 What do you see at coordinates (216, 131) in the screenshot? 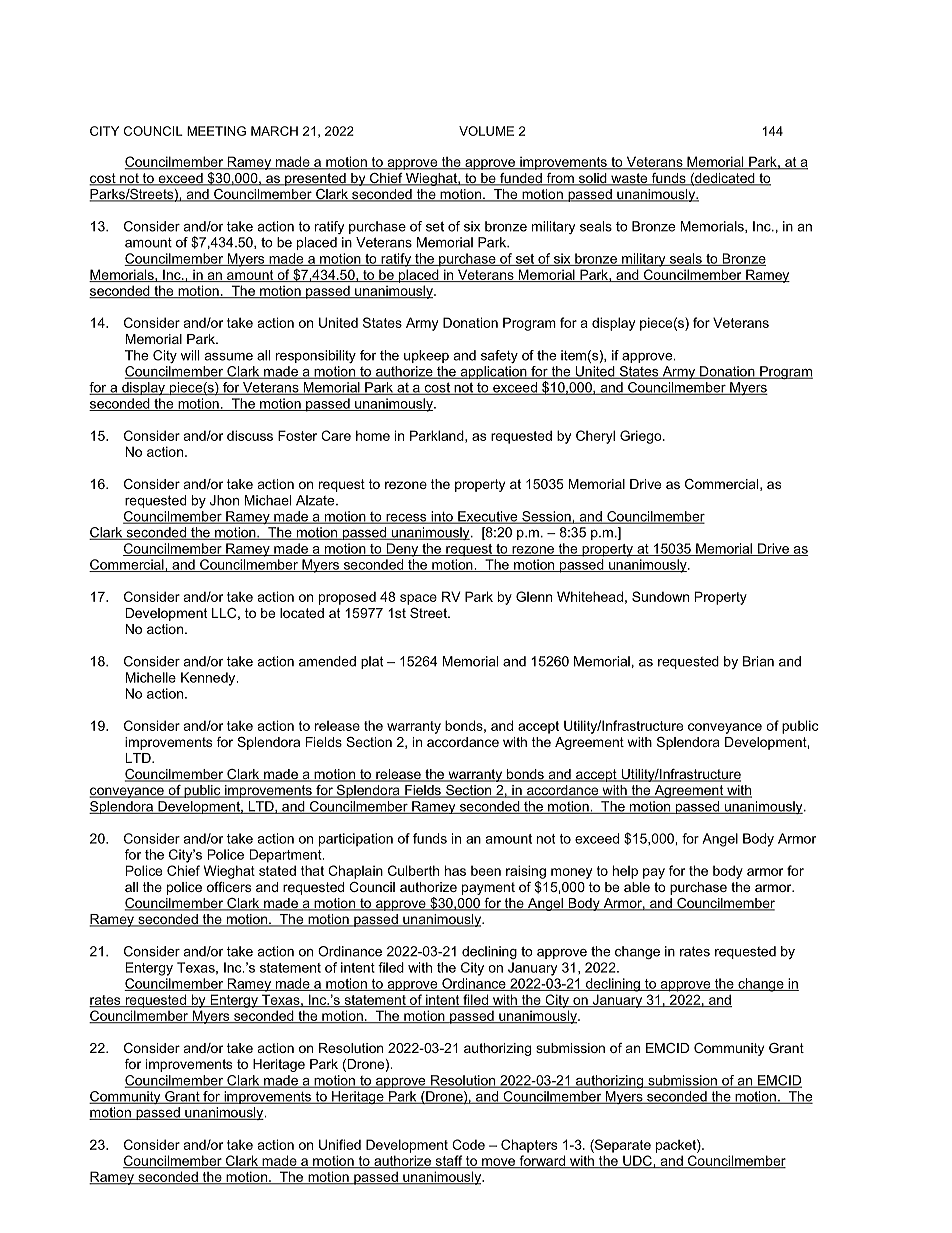
I see `MEETING` at bounding box center [216, 131].
